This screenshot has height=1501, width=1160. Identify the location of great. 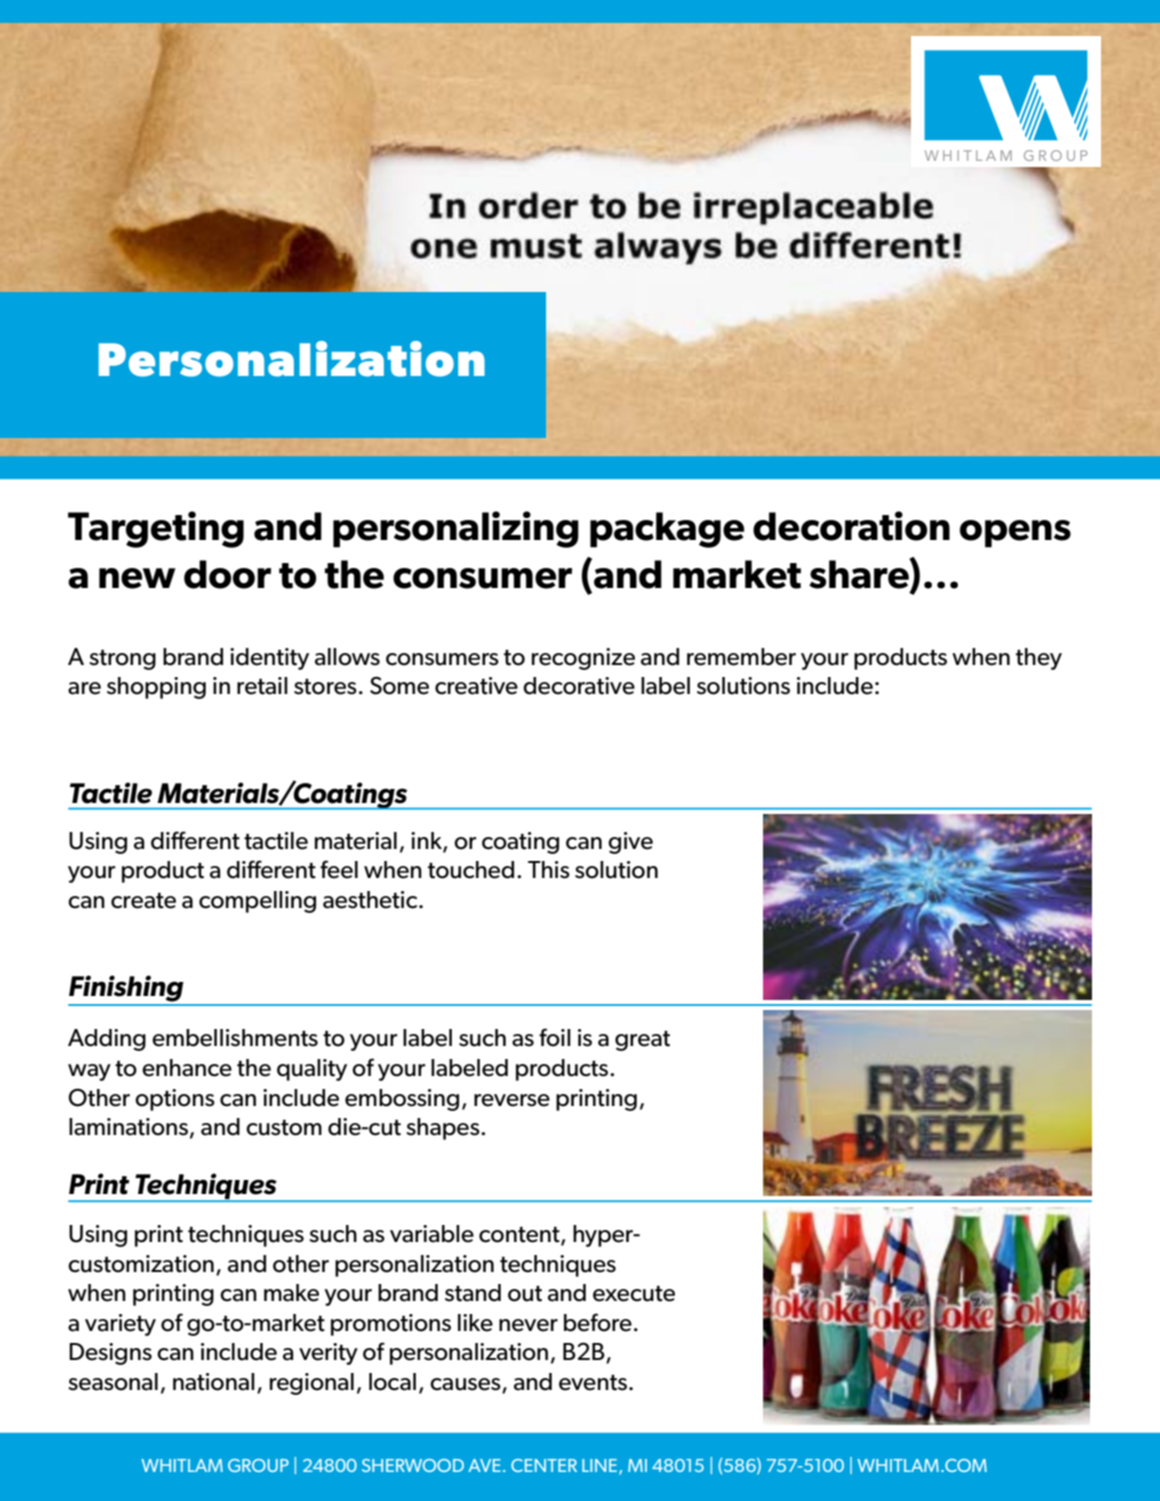
(642, 1041).
